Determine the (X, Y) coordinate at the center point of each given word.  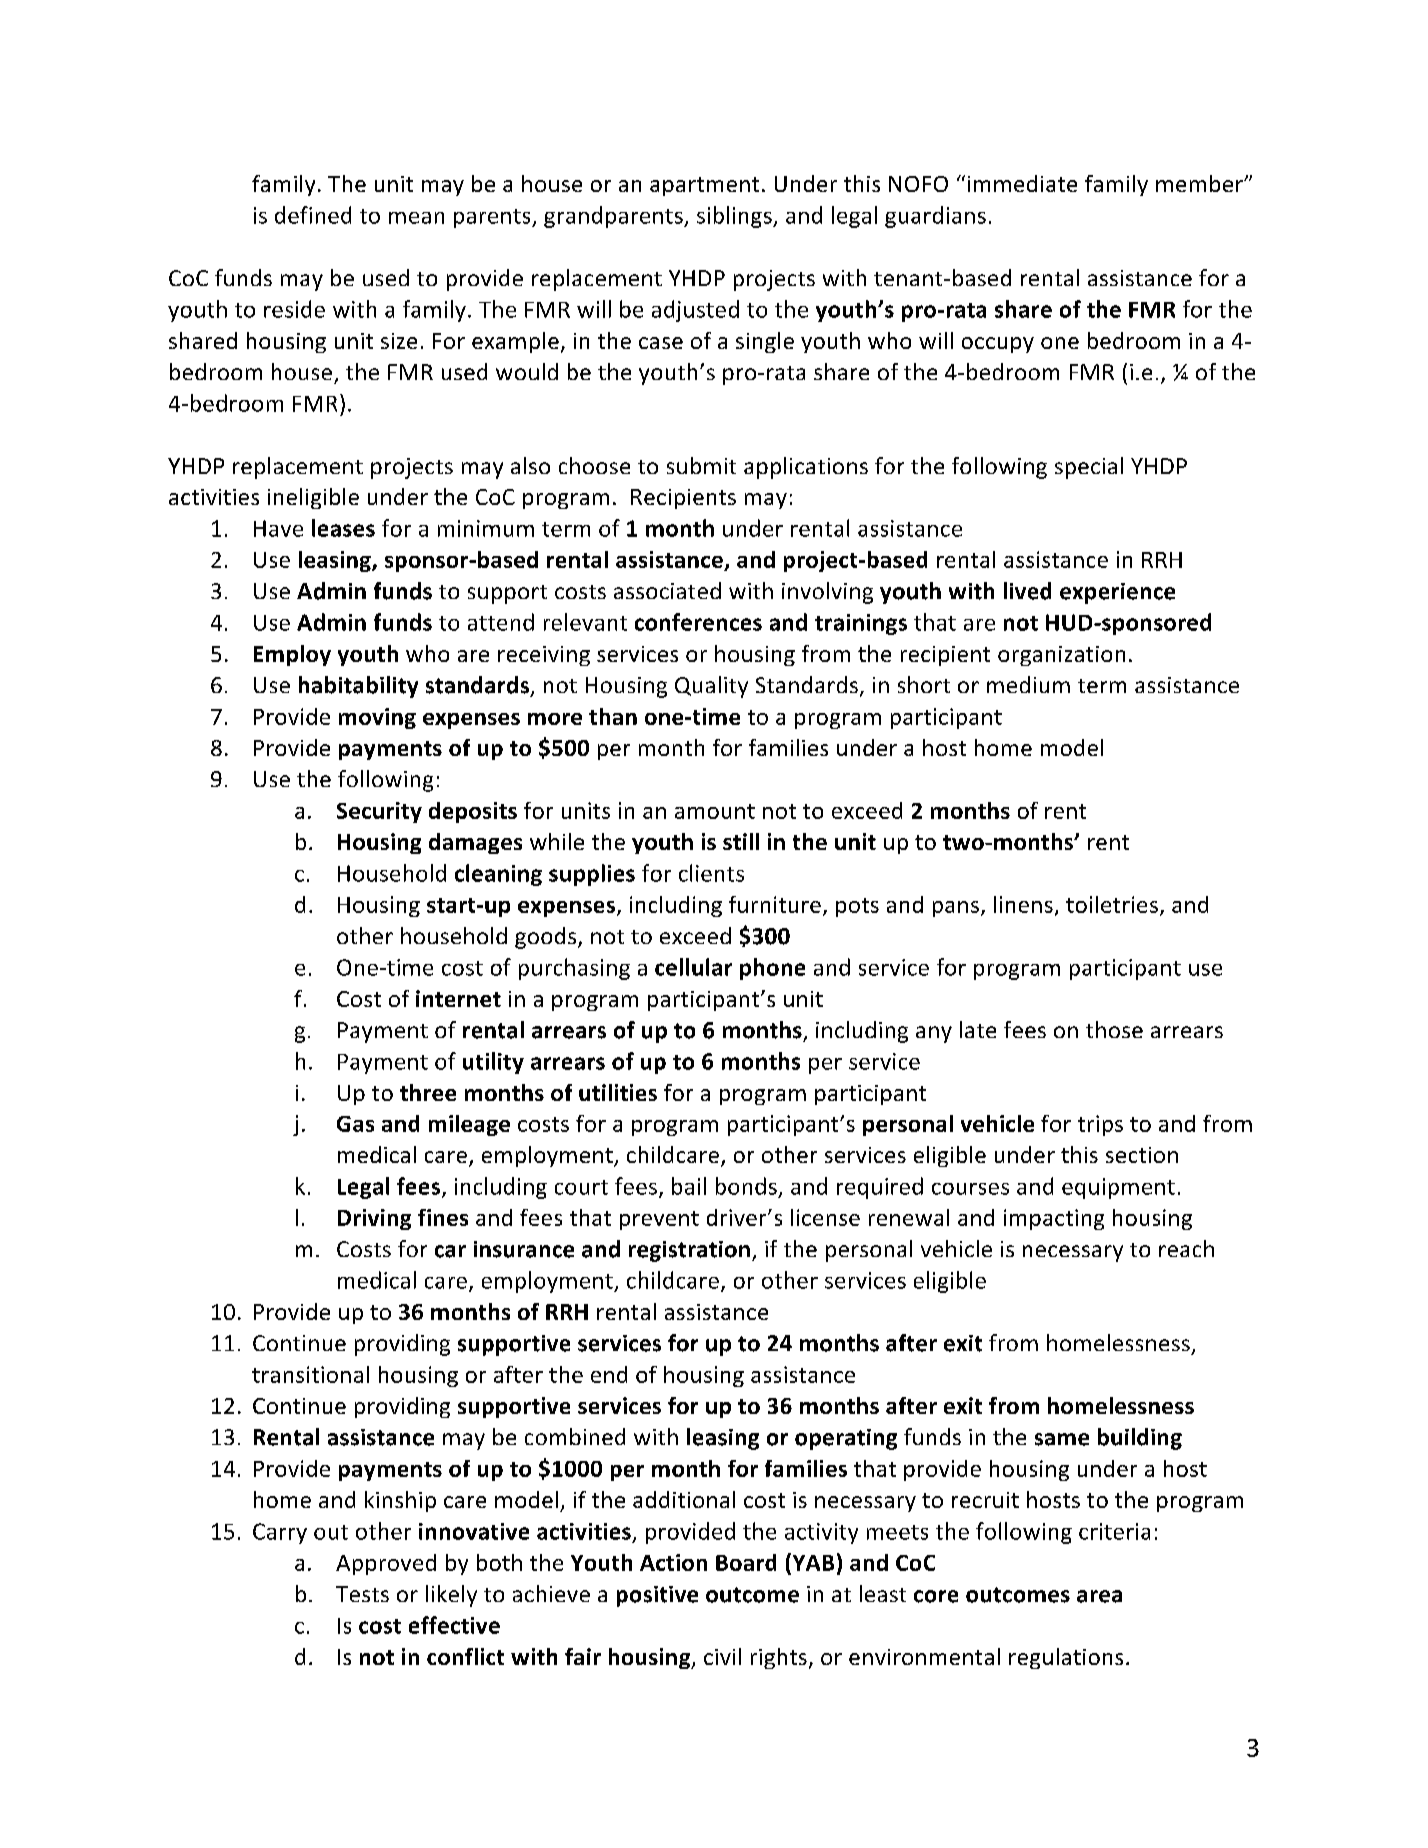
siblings (735, 217)
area (1099, 1596)
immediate (1022, 183)
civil (722, 1656)
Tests (362, 1594)
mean (416, 218)
